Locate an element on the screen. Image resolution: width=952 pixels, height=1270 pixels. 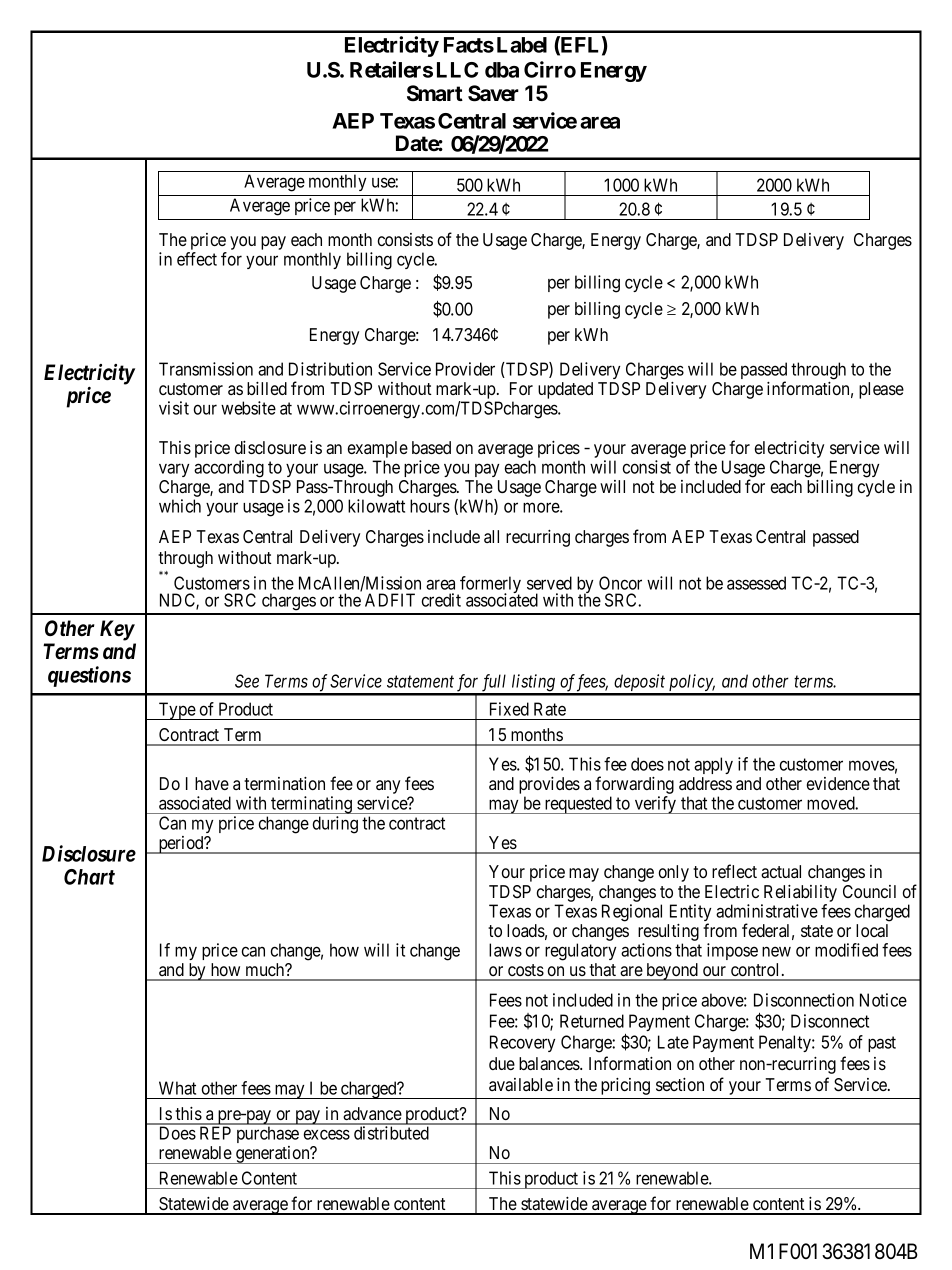
evidence is located at coordinates (838, 783).
